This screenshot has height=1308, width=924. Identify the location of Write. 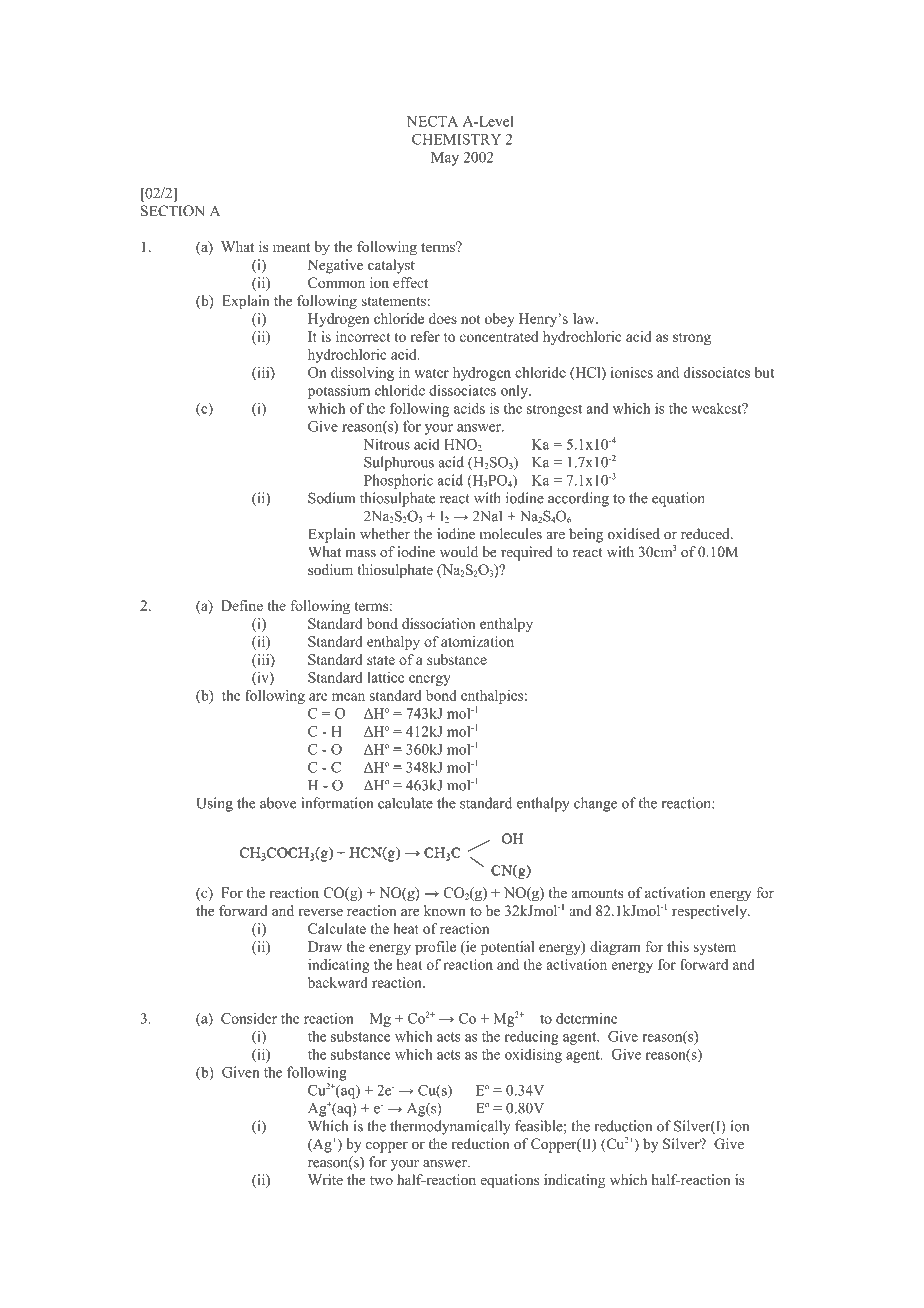
(325, 1179).
